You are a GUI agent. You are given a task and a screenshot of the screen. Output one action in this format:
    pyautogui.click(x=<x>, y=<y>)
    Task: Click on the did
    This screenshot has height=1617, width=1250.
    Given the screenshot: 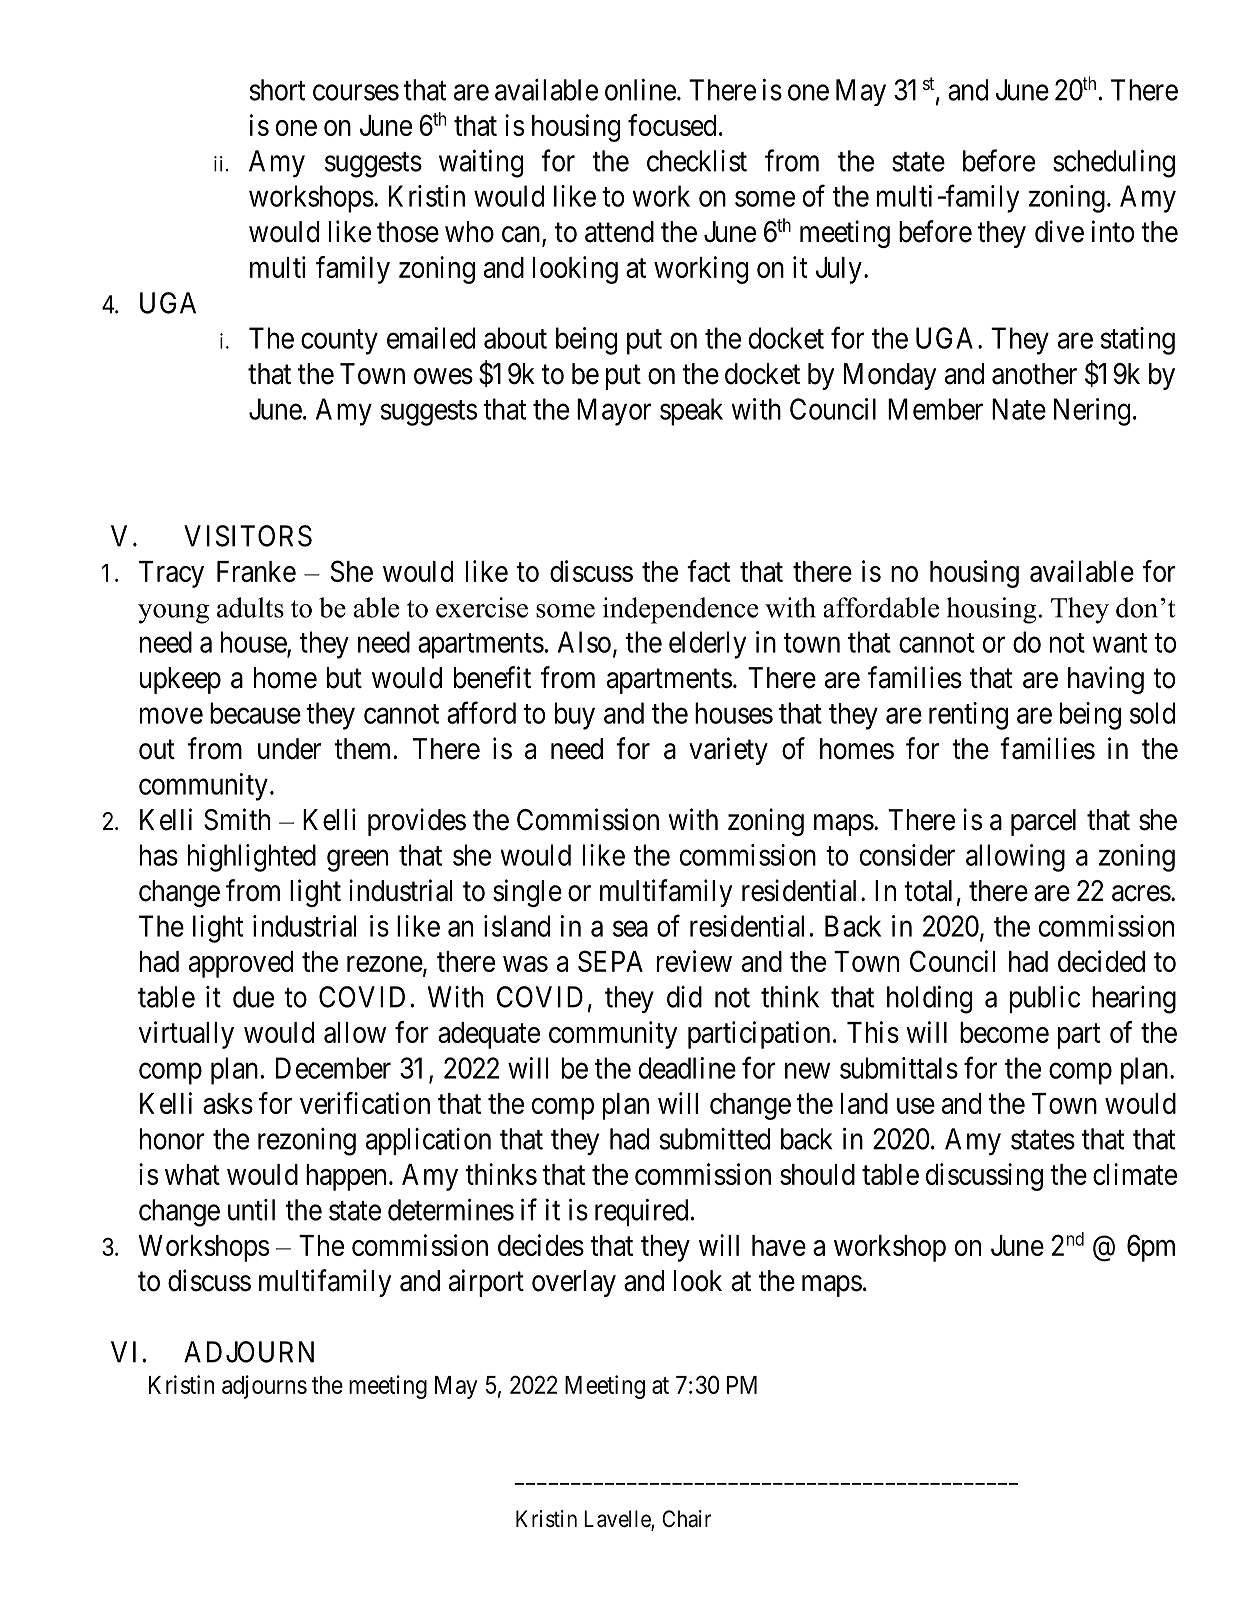 What is the action you would take?
    pyautogui.click(x=684, y=997)
